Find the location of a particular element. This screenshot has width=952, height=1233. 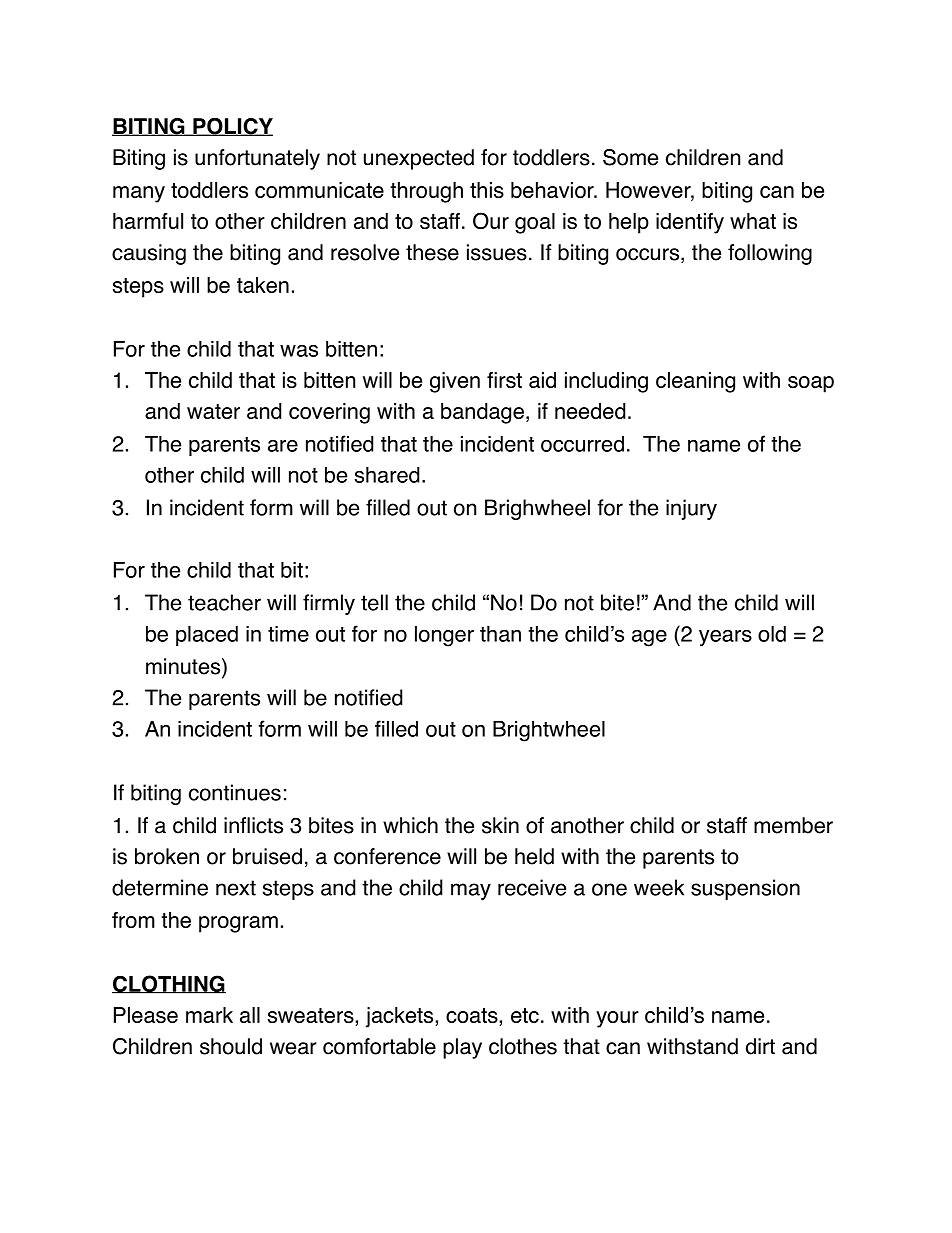

coats is located at coordinates (472, 1015).
